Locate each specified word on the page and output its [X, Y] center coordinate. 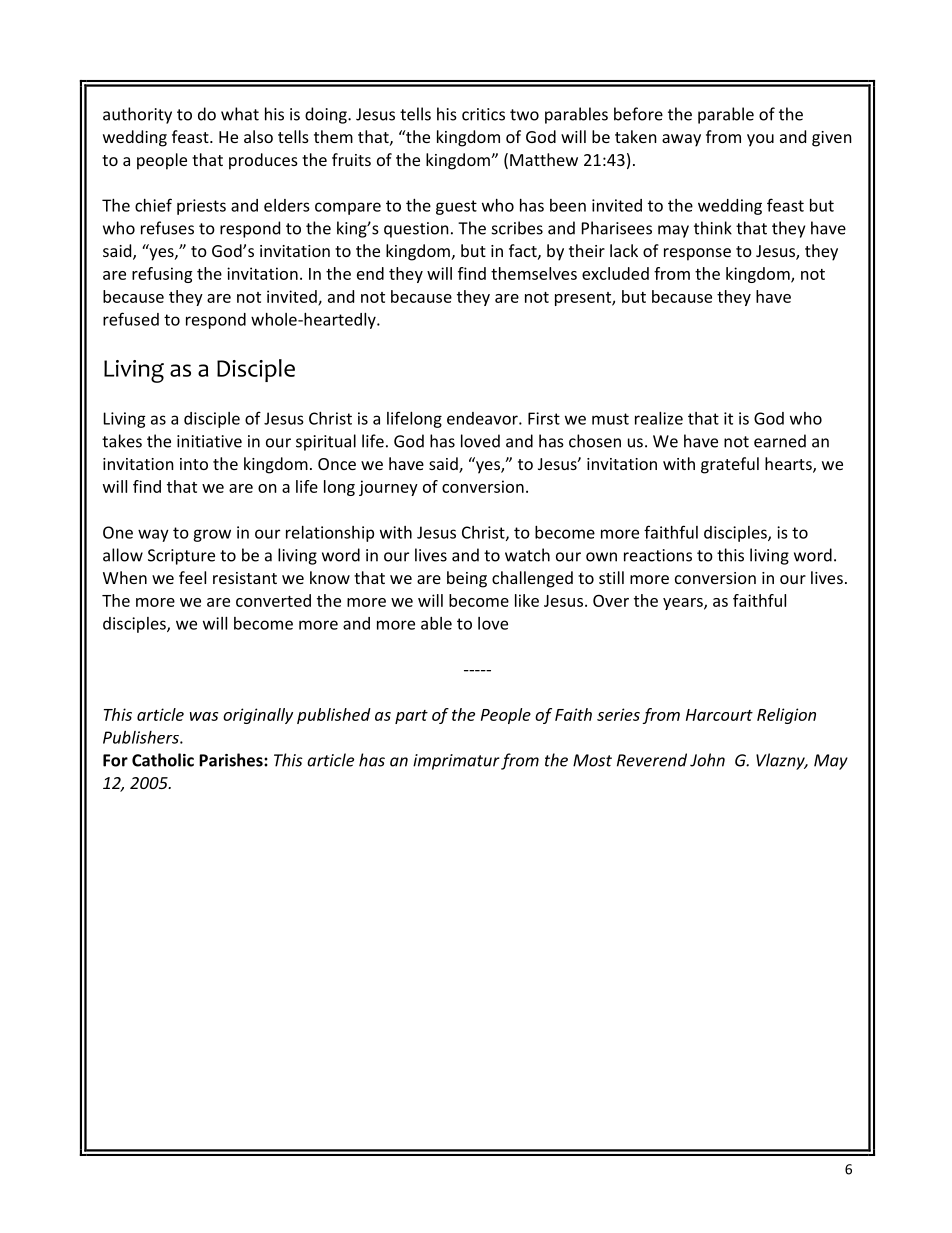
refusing [162, 275]
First [544, 418]
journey [388, 488]
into [194, 464]
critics [483, 114]
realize [659, 418]
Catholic [163, 760]
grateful [730, 465]
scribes [517, 228]
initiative [209, 441]
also [258, 136]
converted [273, 600]
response [697, 254]
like [527, 600]
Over [611, 600]
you [760, 140]
